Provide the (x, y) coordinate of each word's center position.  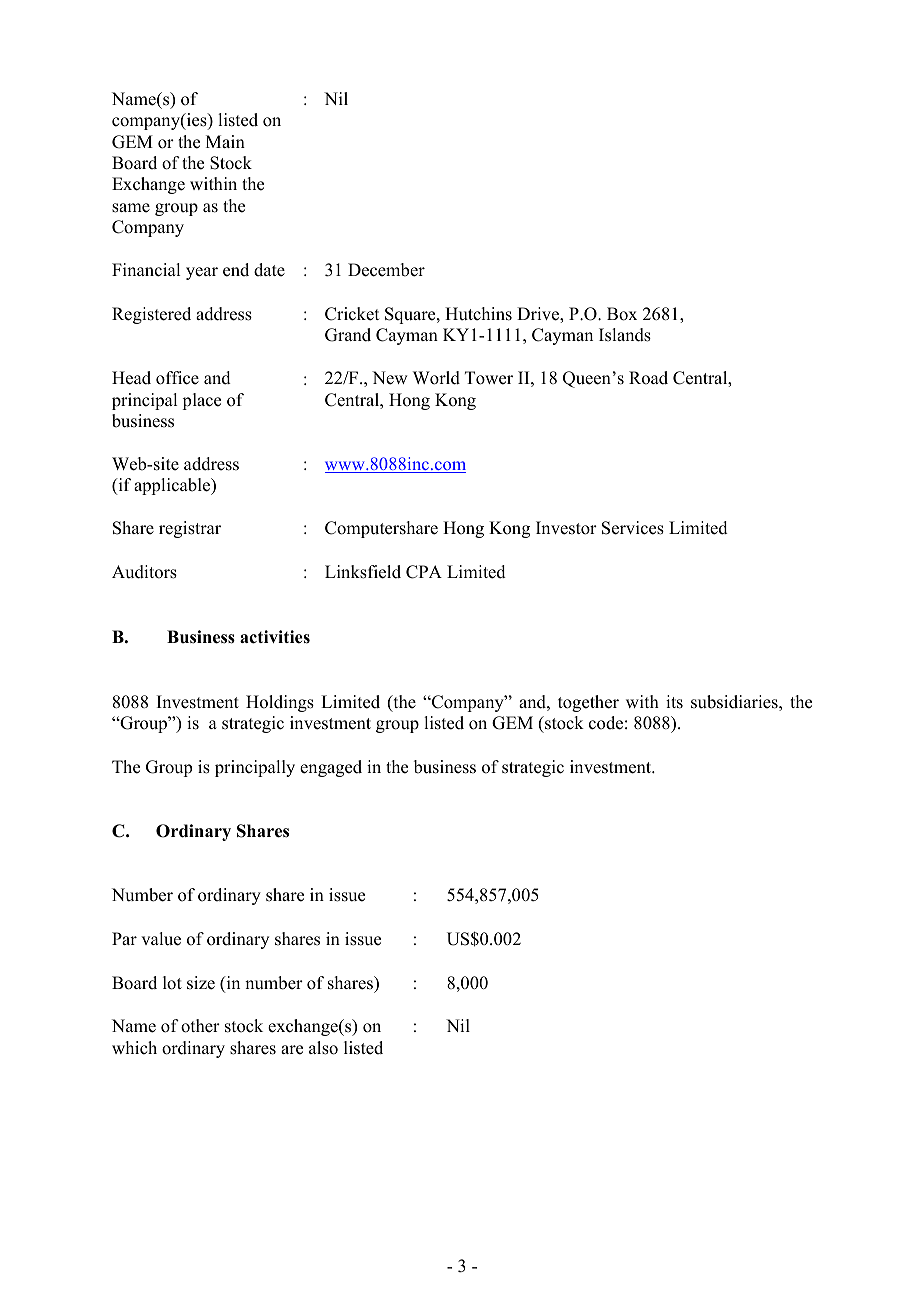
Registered (151, 315)
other (200, 1026)
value (161, 939)
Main (225, 141)
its (674, 702)
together (588, 703)
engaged (331, 768)
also (323, 1048)
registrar (190, 529)
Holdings (280, 703)
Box (622, 314)
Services (633, 528)
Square (411, 315)
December (386, 270)
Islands (625, 335)
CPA (424, 572)
